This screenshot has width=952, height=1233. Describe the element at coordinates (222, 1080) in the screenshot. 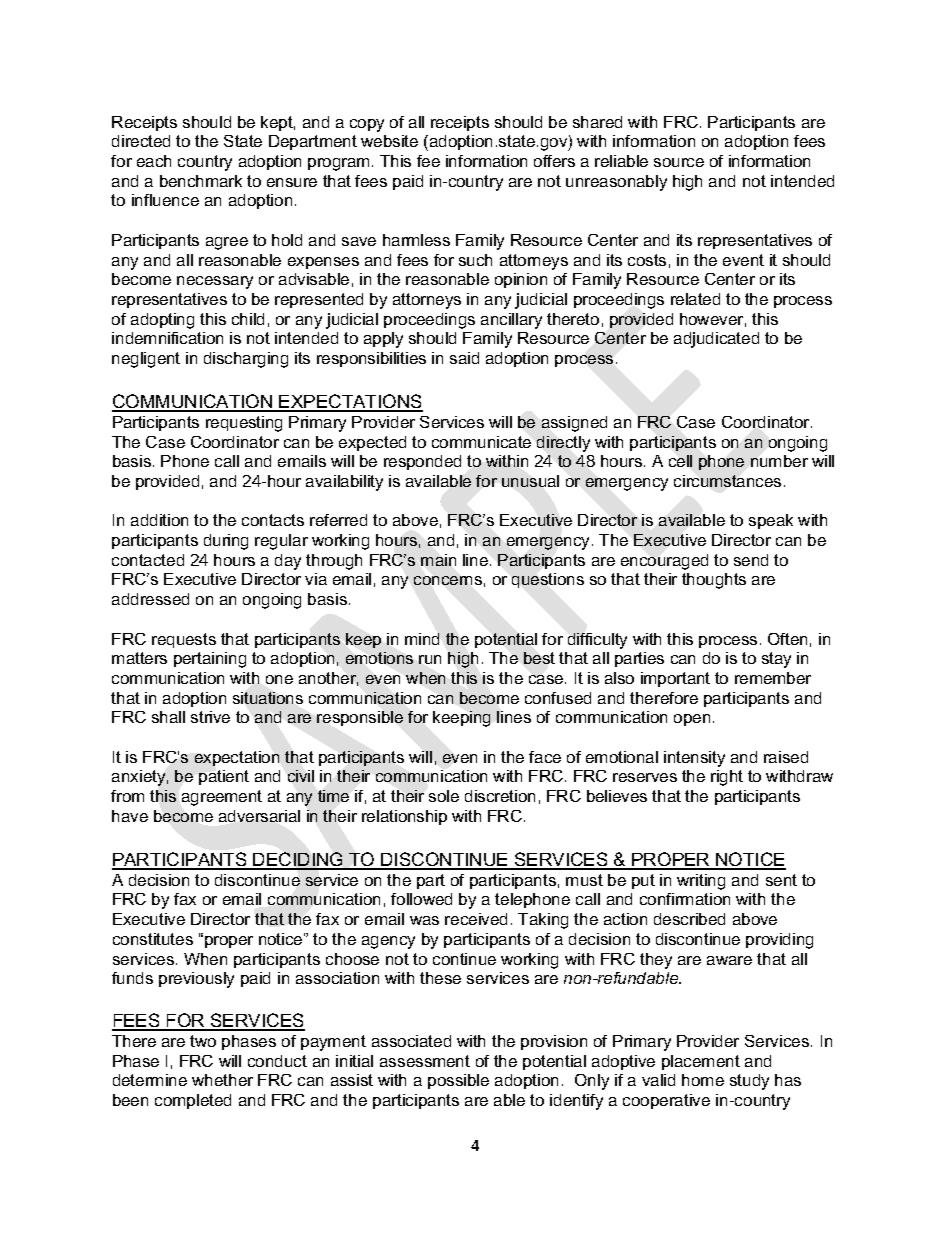

I see `whether` at that location.
